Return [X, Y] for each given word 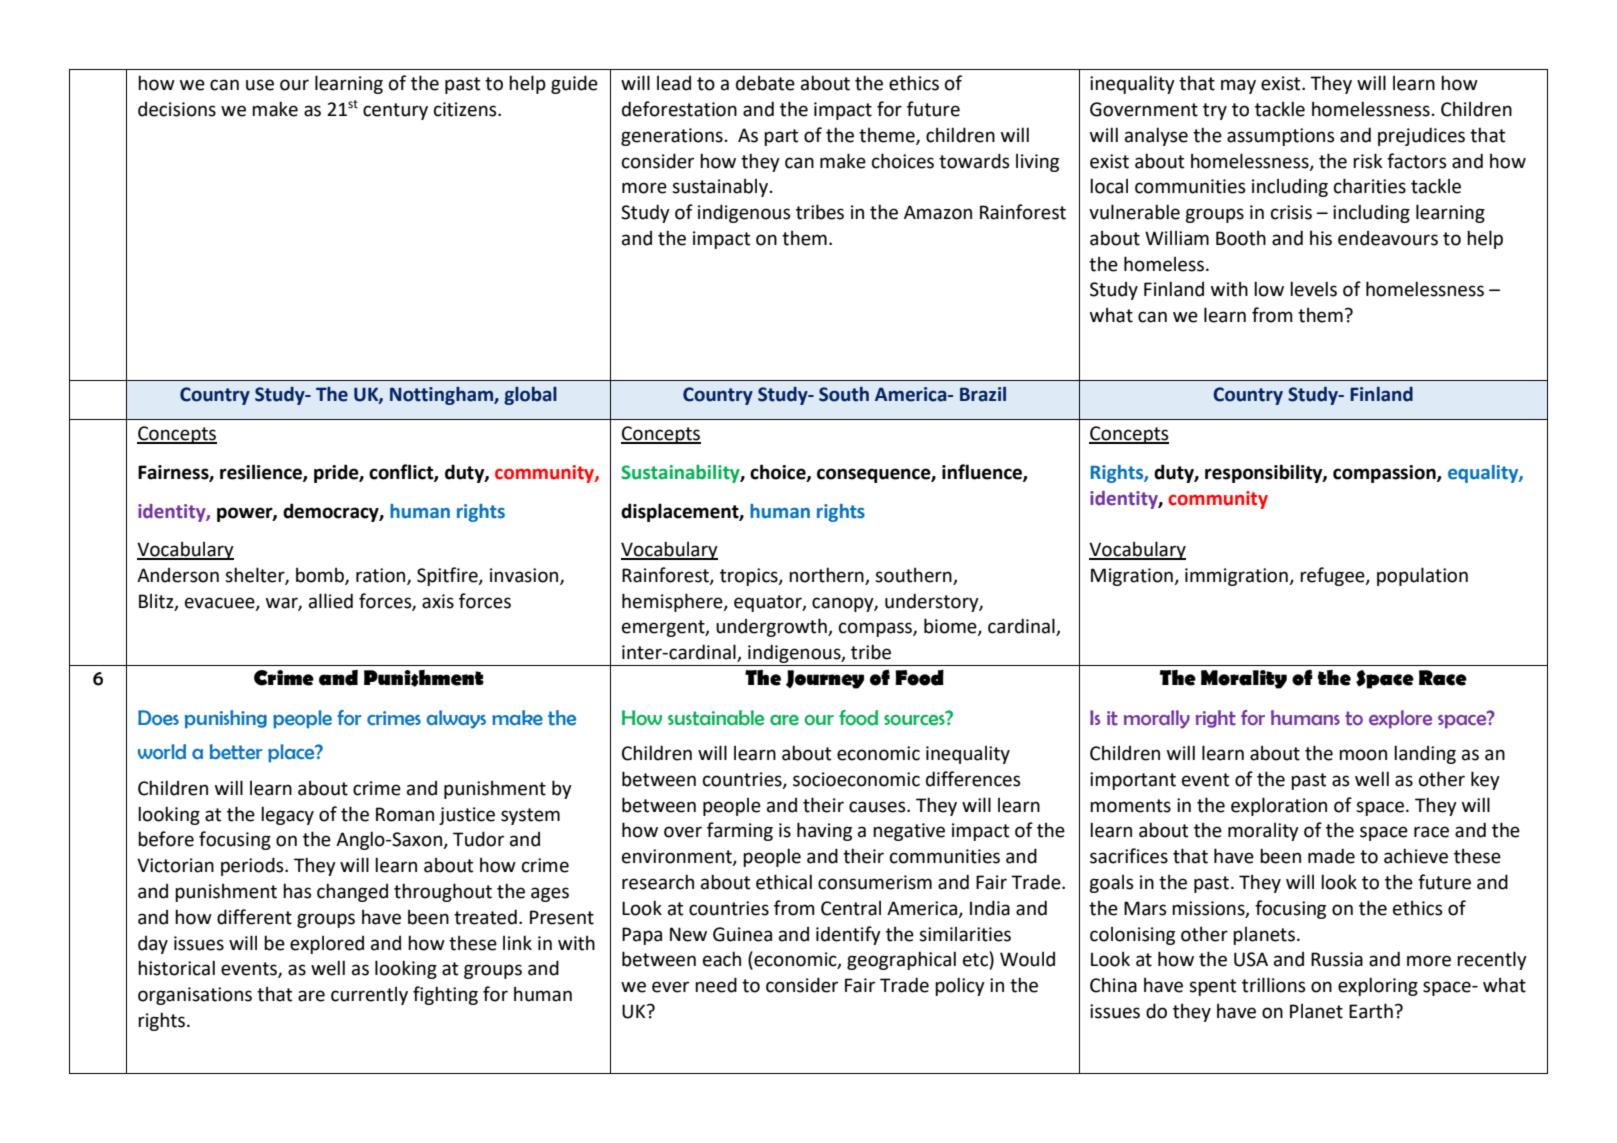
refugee [1333, 576]
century [395, 111]
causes [878, 807]
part [781, 137]
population [1422, 576]
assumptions [1281, 137]
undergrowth [772, 627]
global [530, 396]
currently [369, 995]
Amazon [938, 212]
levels [1313, 289]
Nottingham [442, 396]
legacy [287, 815]
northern [826, 575]
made [1331, 856]
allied [331, 601]
